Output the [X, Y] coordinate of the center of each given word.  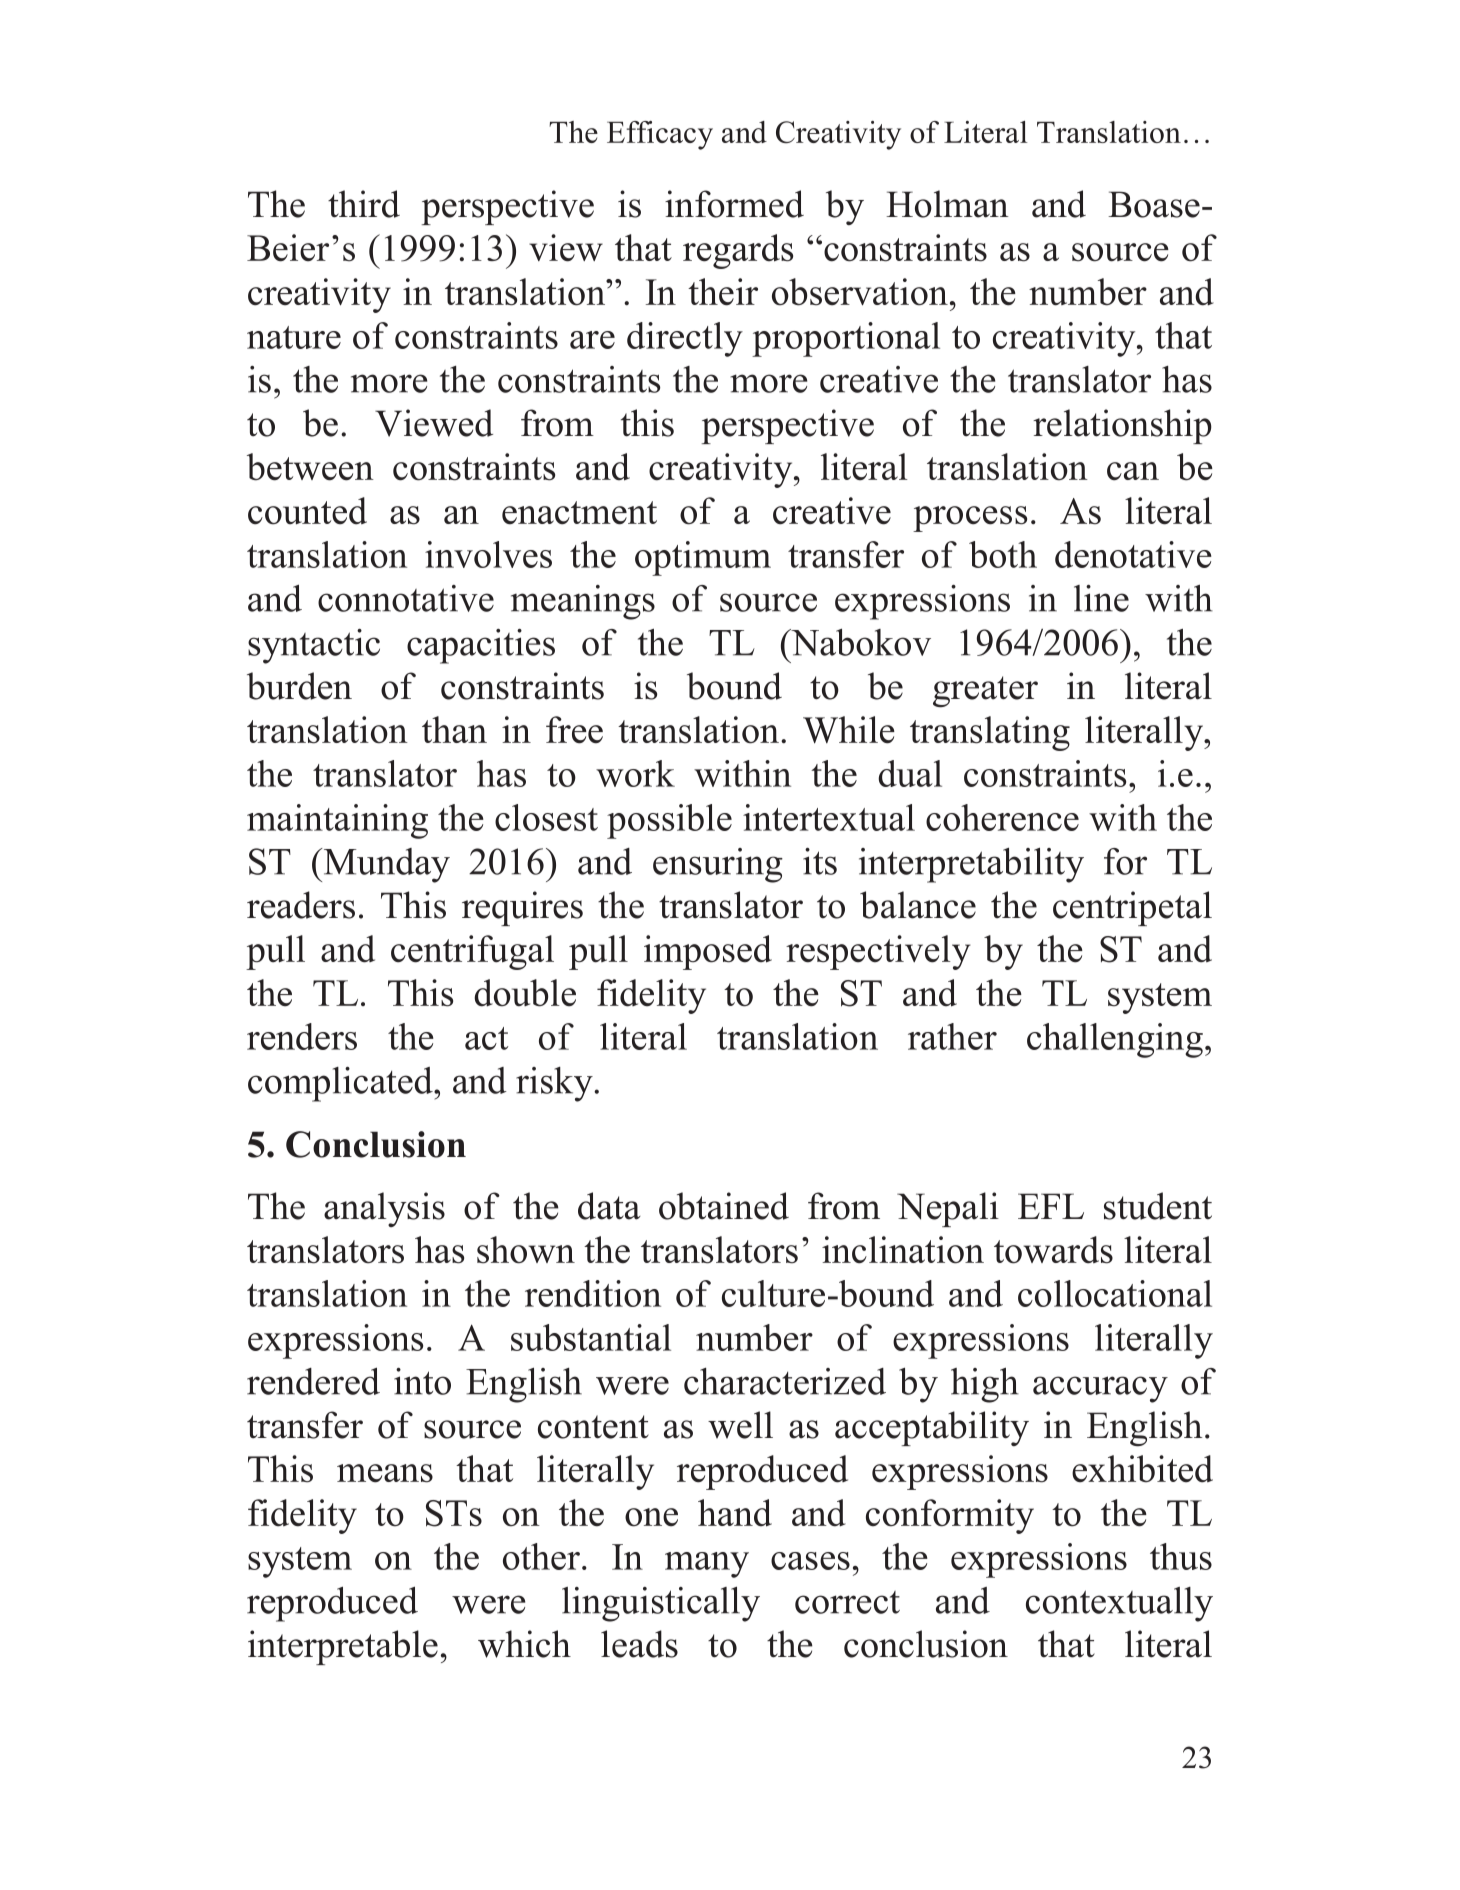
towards [1053, 1250]
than [454, 729]
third [364, 204]
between [310, 467]
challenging [1116, 1040]
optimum [703, 558]
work [635, 773]
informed [734, 204]
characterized [785, 1381]
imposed [708, 952]
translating [990, 733]
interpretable [343, 1647]
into [422, 1381]
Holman [947, 204]
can [1133, 471]
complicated [341, 1084]
